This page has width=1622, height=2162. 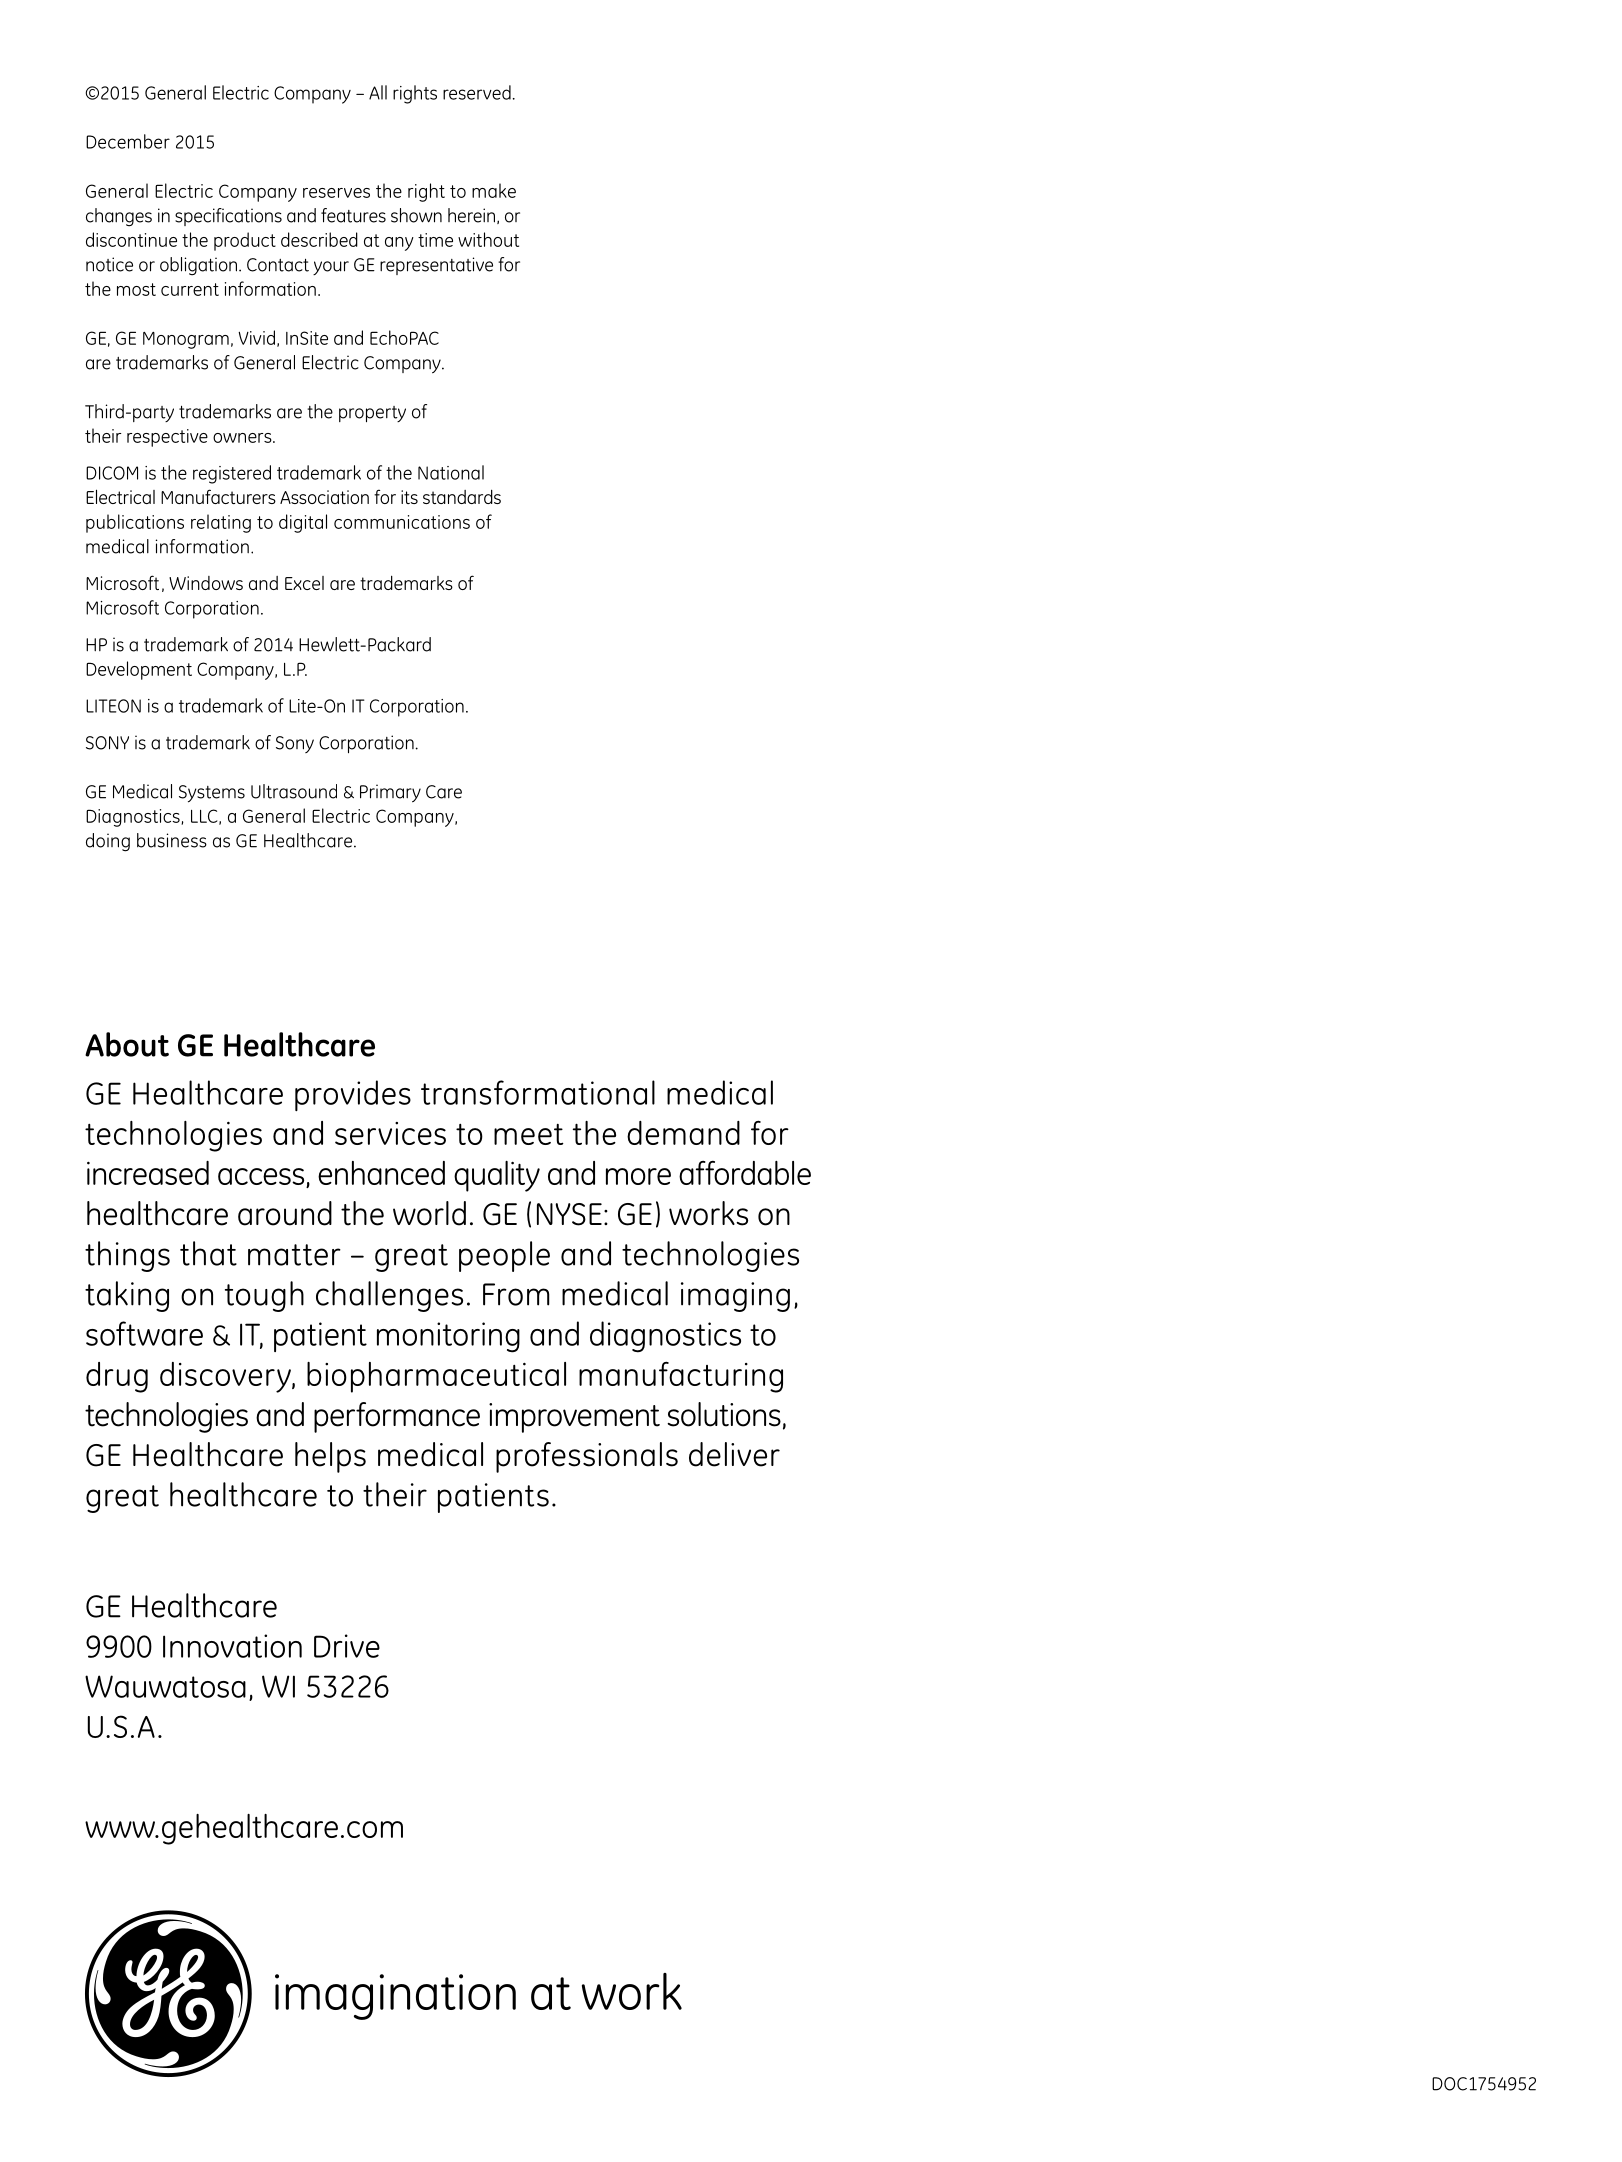 I want to click on reserved, so click(x=477, y=92).
